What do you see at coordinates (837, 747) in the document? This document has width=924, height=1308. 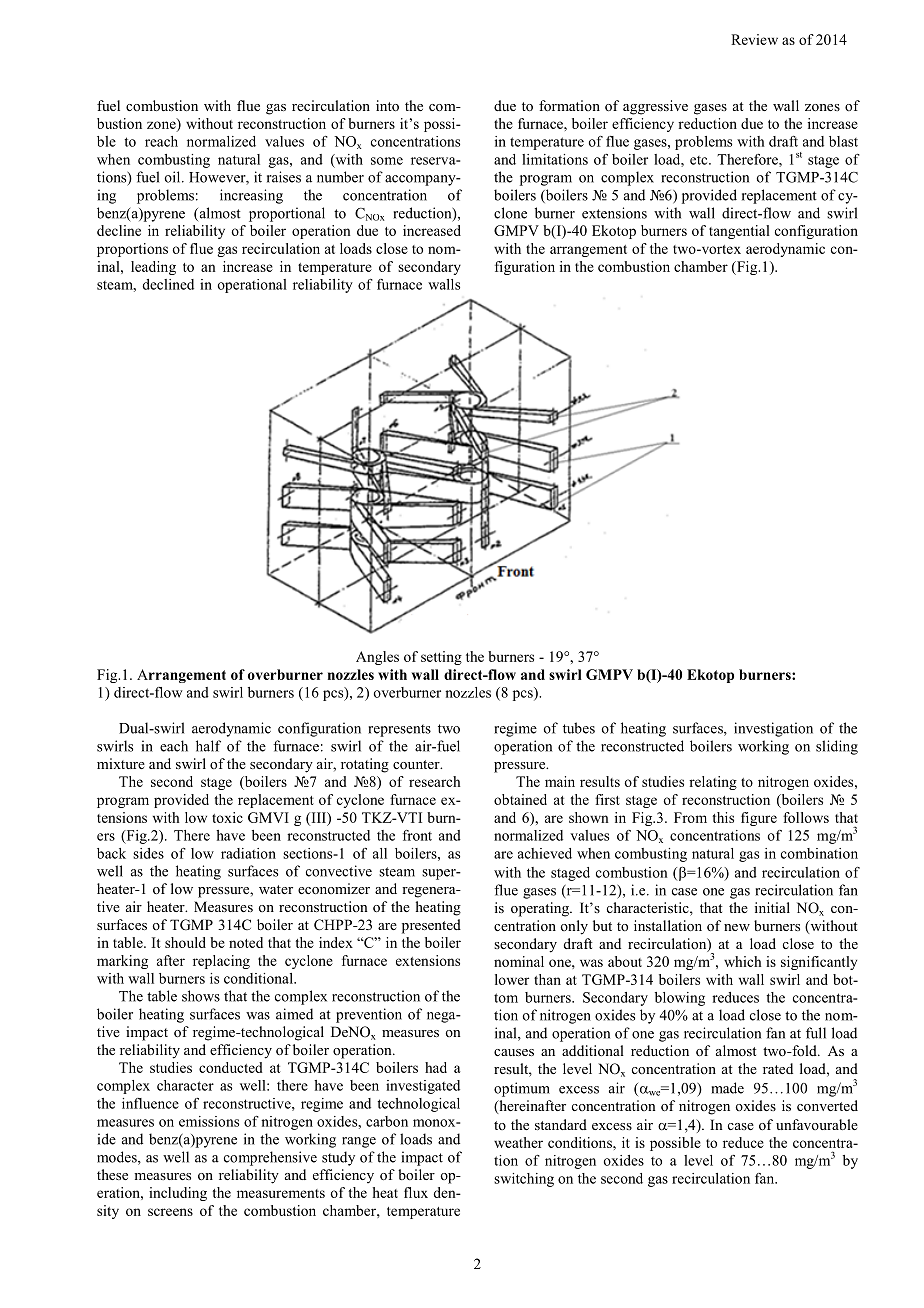 I see `sliding` at bounding box center [837, 747].
